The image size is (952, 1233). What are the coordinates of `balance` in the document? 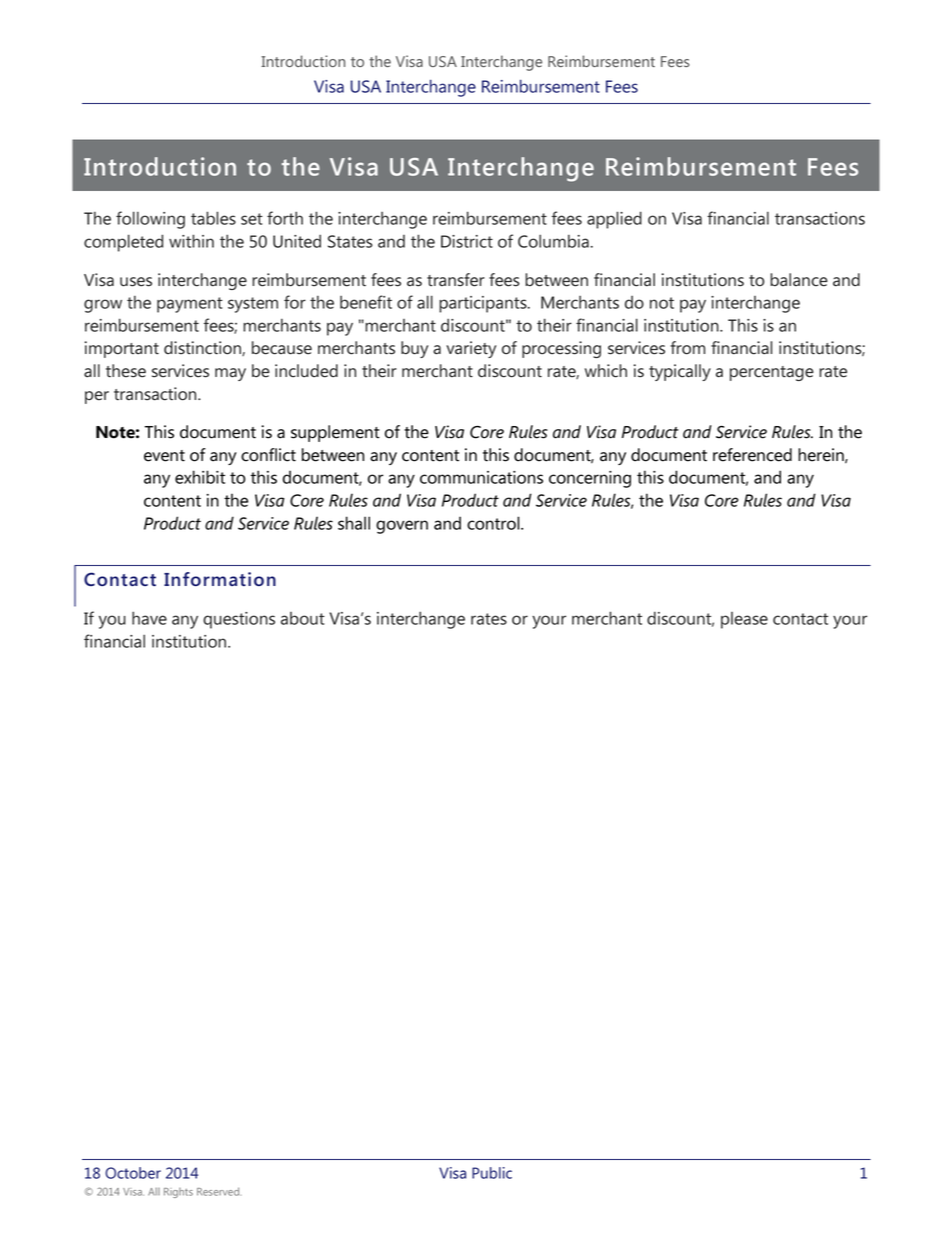 It's located at (799, 280).
